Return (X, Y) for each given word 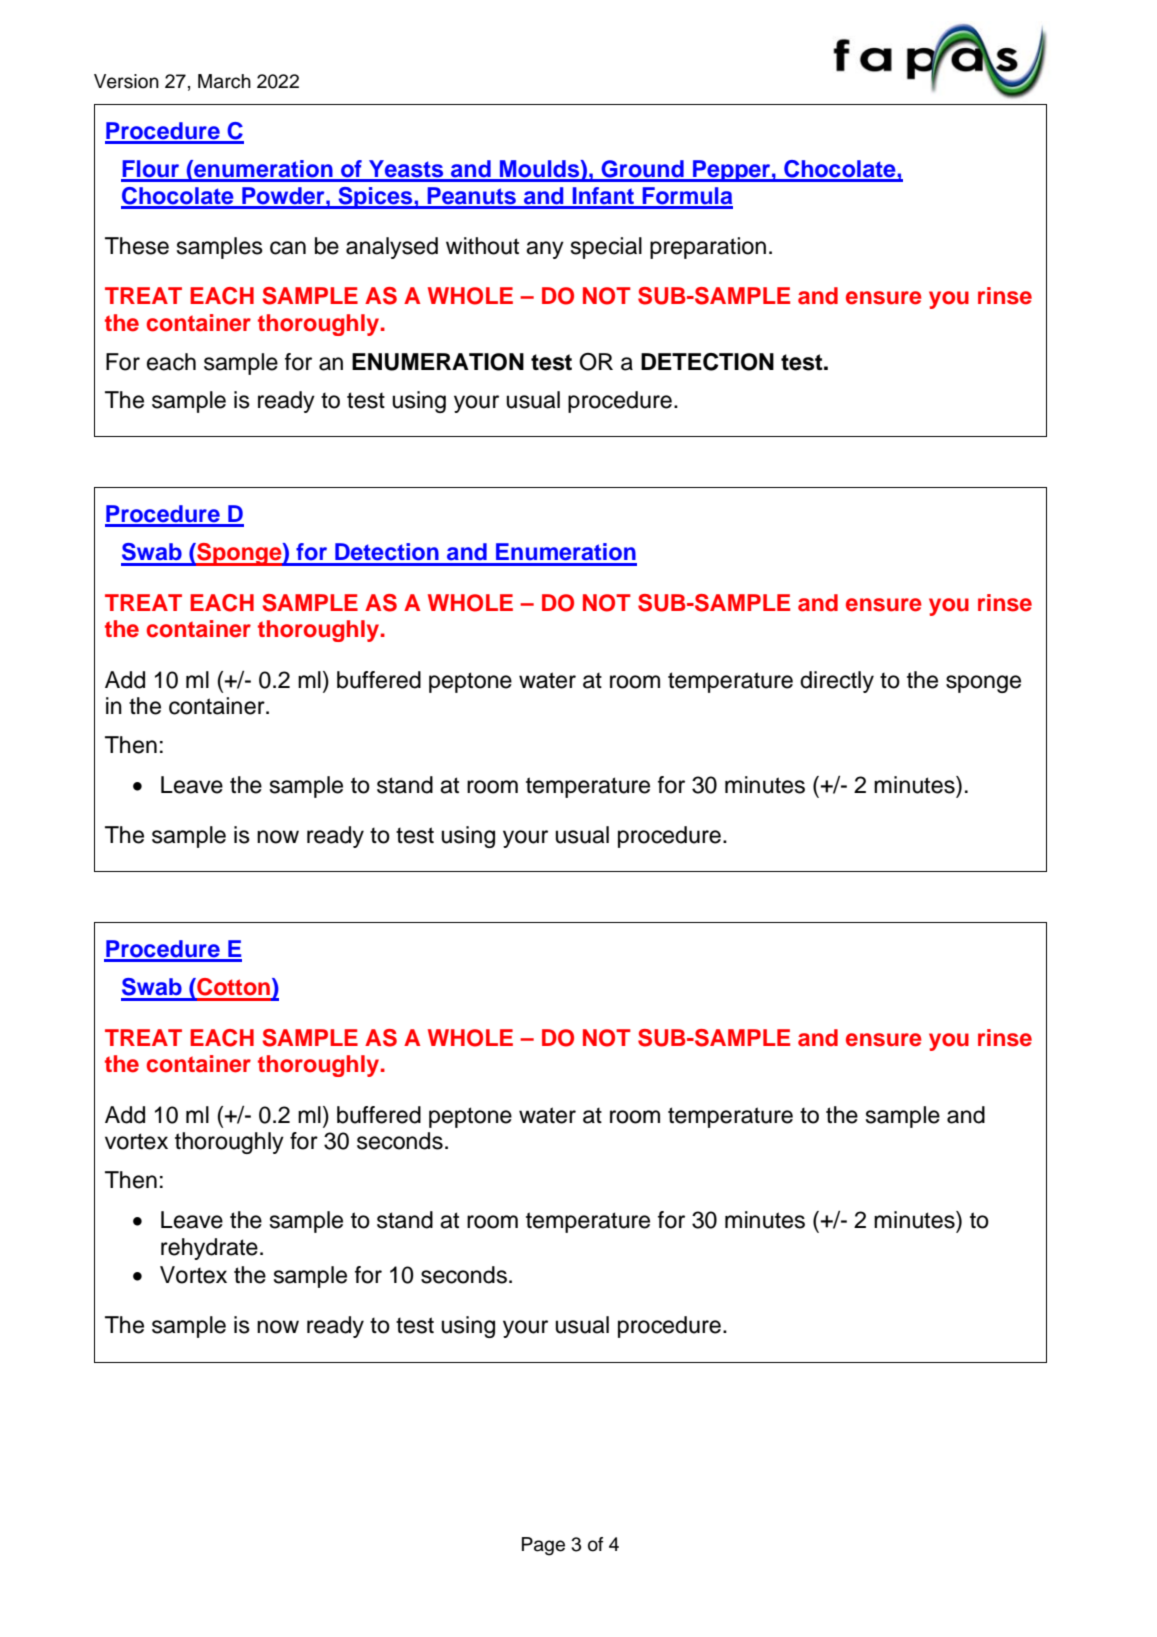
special (606, 248)
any (545, 250)
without (482, 246)
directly (837, 682)
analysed (392, 248)
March (224, 81)
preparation (708, 248)
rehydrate (209, 1249)
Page (543, 1546)
